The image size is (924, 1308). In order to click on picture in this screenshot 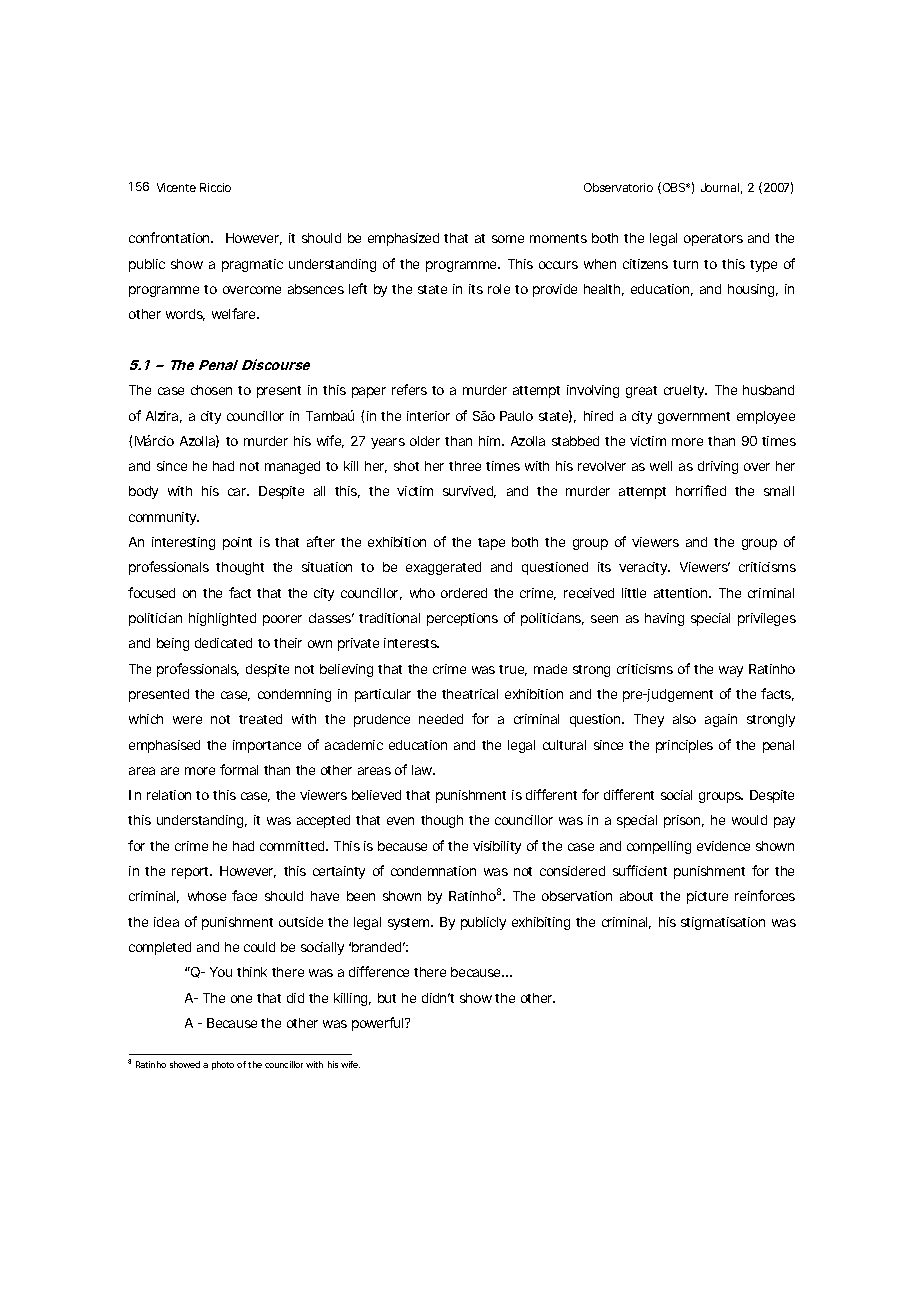, I will do `click(707, 897)`.
